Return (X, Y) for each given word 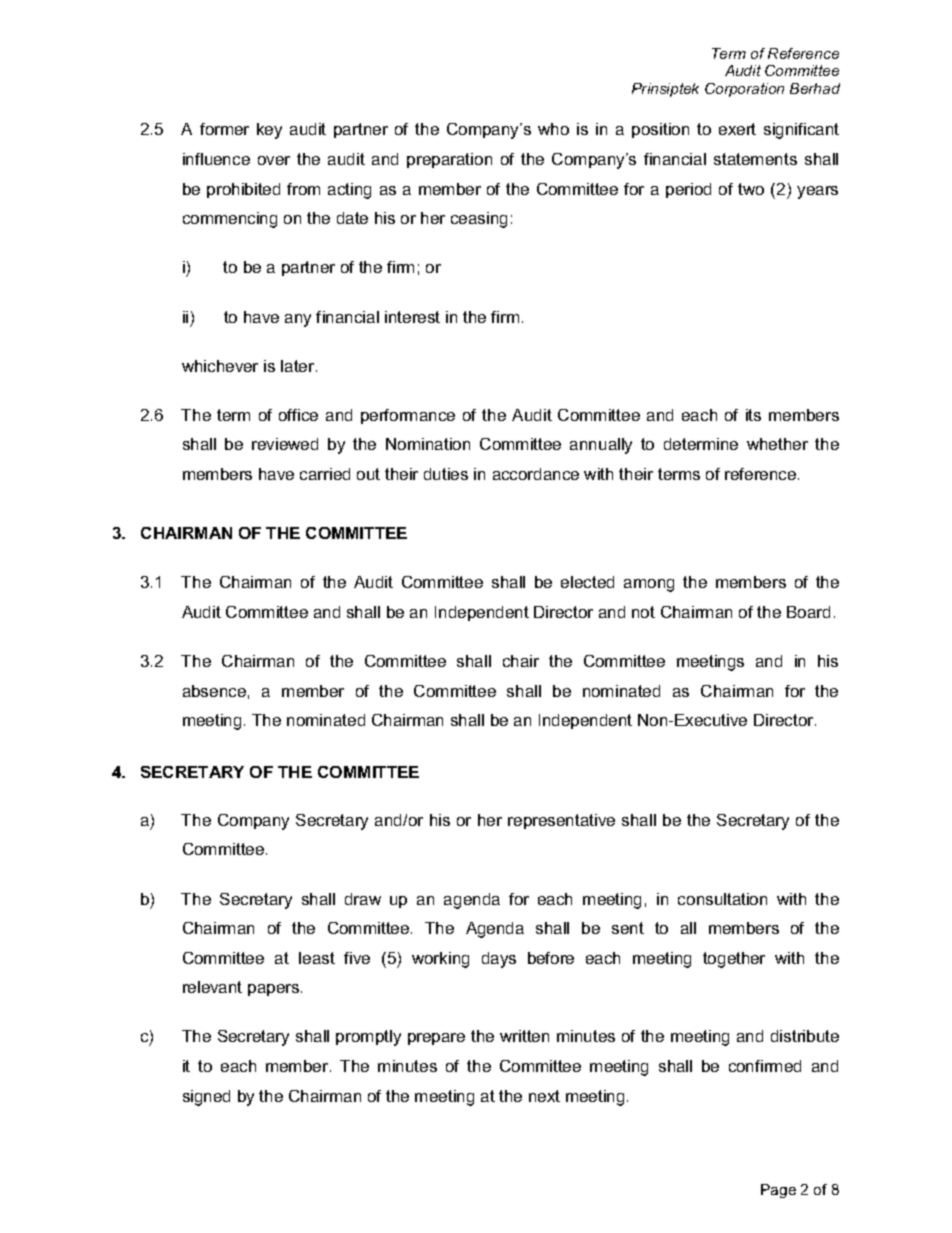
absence (214, 691)
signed (206, 1098)
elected (587, 582)
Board (808, 612)
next (544, 1096)
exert (737, 129)
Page (778, 1191)
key (269, 131)
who (553, 129)
